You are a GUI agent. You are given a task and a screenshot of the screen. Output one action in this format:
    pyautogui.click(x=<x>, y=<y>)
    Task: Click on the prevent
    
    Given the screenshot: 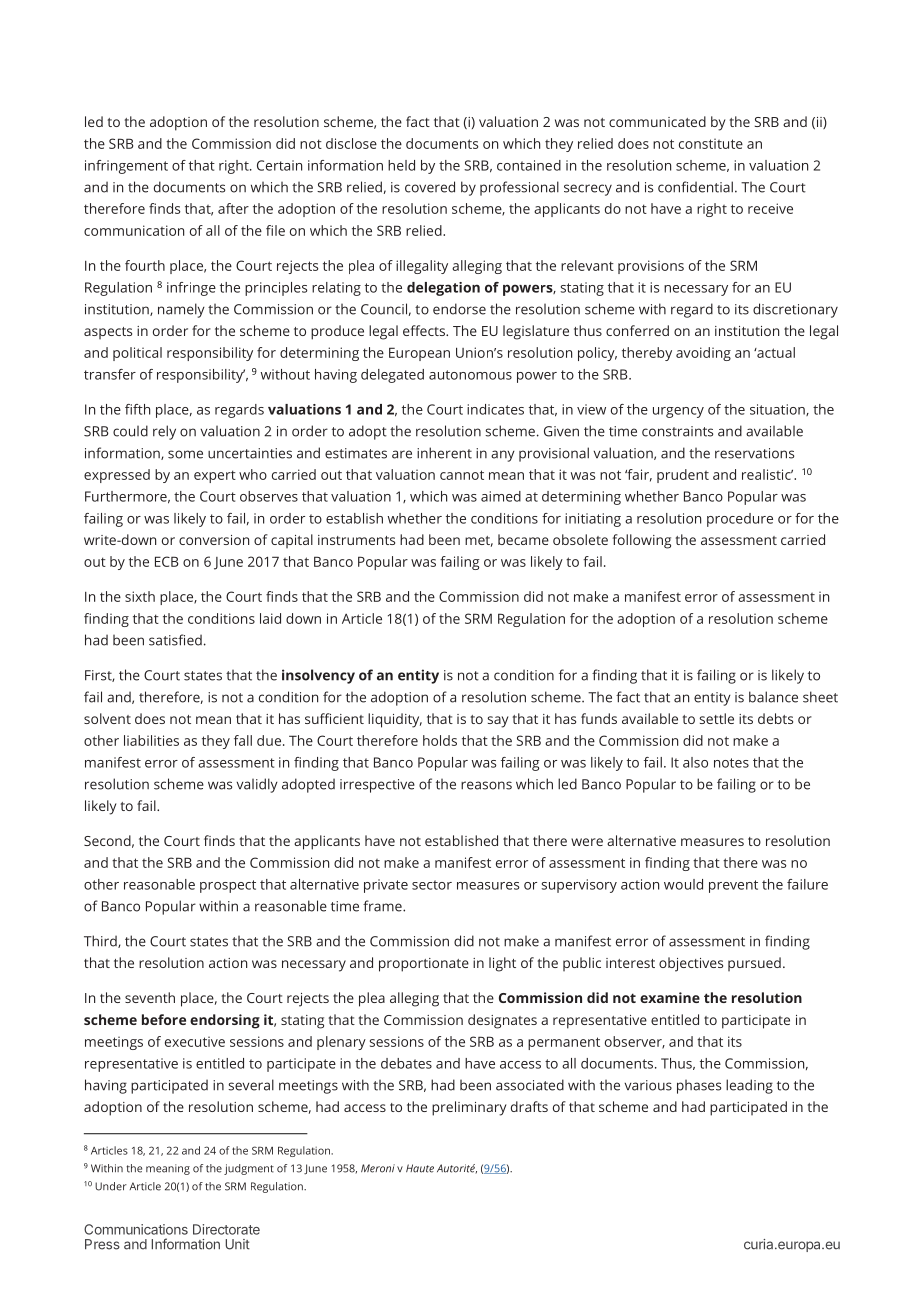 What is the action you would take?
    pyautogui.click(x=733, y=886)
